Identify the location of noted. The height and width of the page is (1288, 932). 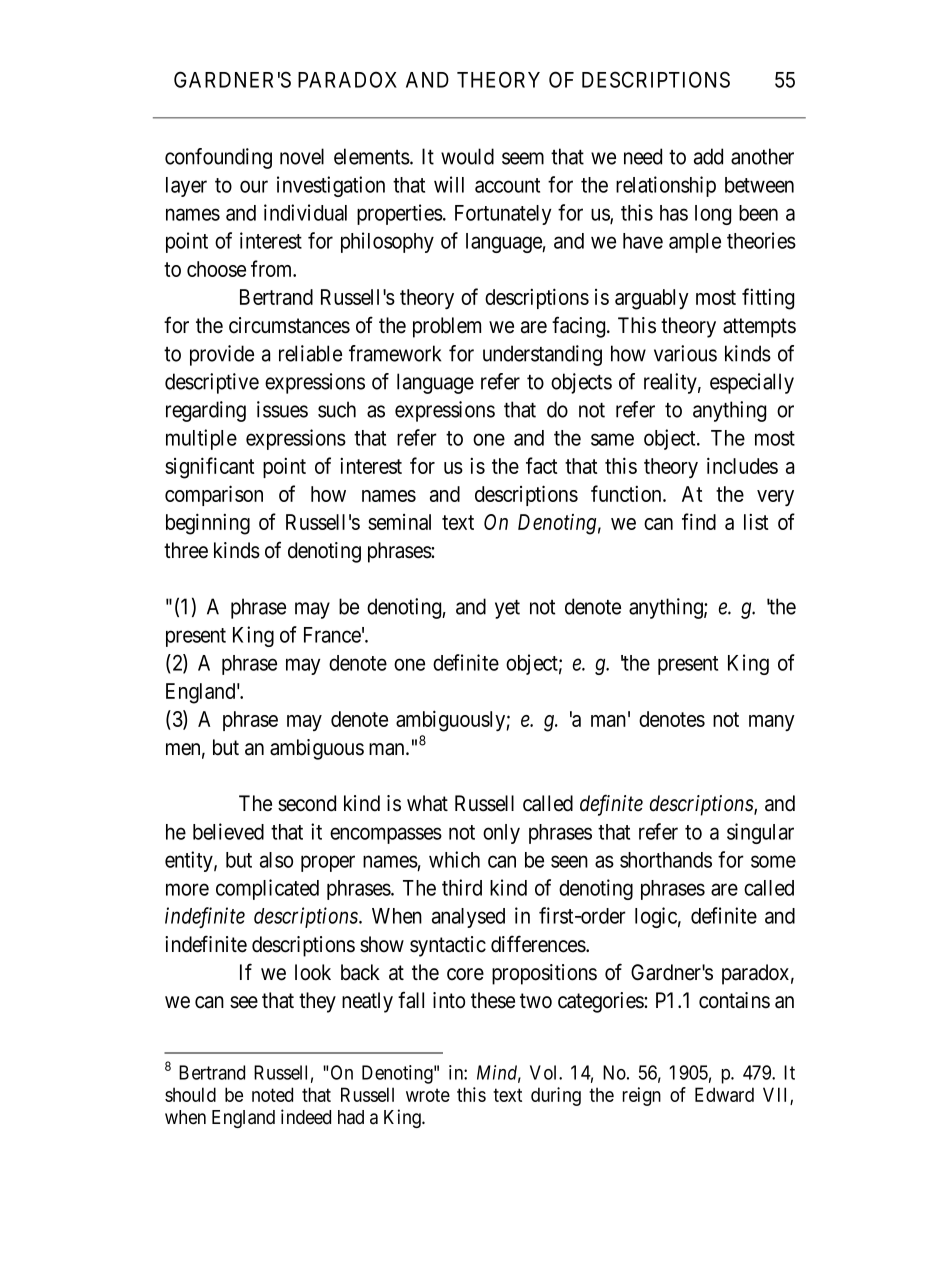
(272, 1094).
